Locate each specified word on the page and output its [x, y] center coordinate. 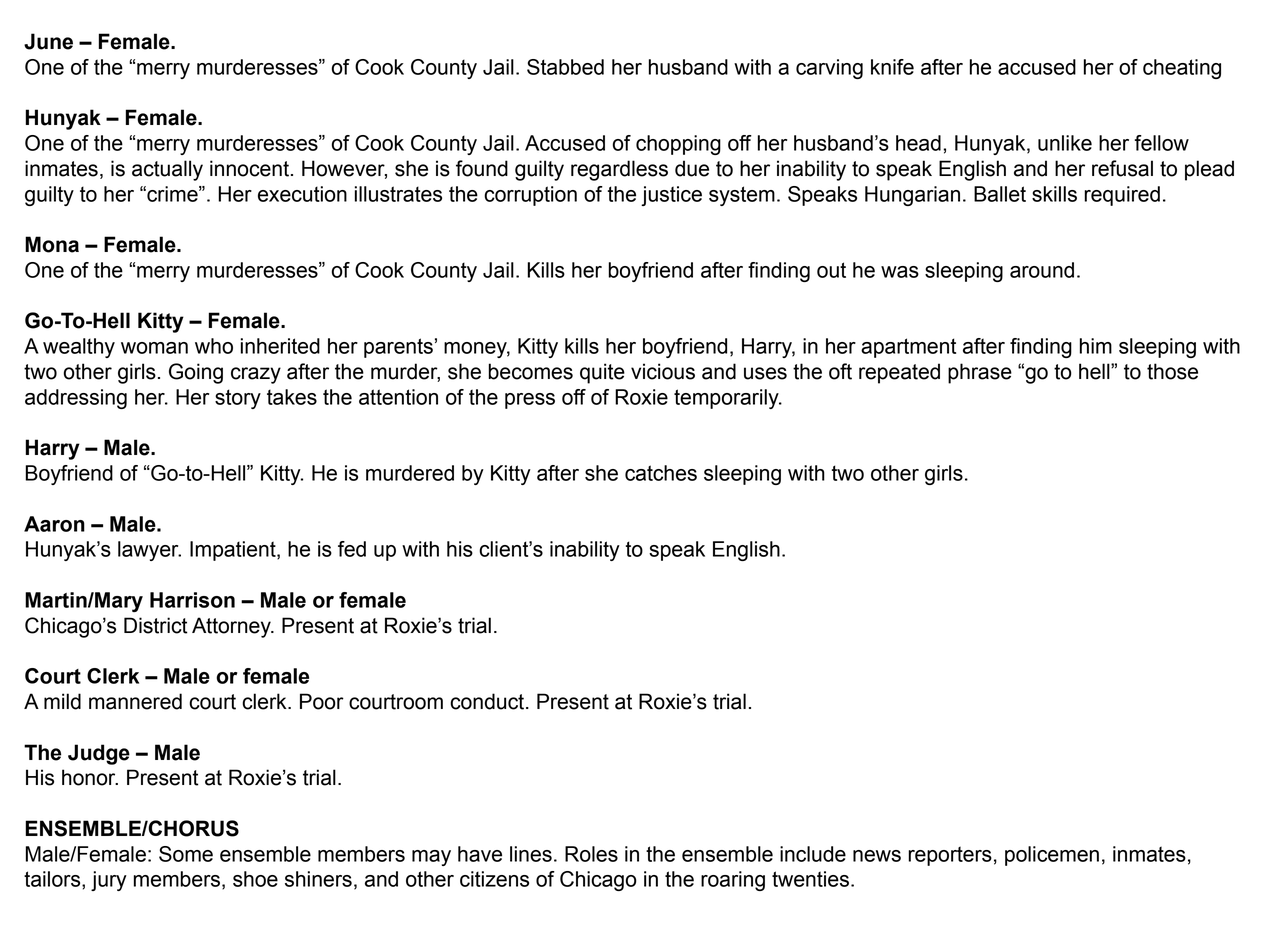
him [1096, 346]
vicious [663, 371]
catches [661, 473]
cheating [1182, 69]
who [214, 346]
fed [352, 549]
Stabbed [565, 67]
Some [186, 854]
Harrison [192, 600]
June [48, 41]
